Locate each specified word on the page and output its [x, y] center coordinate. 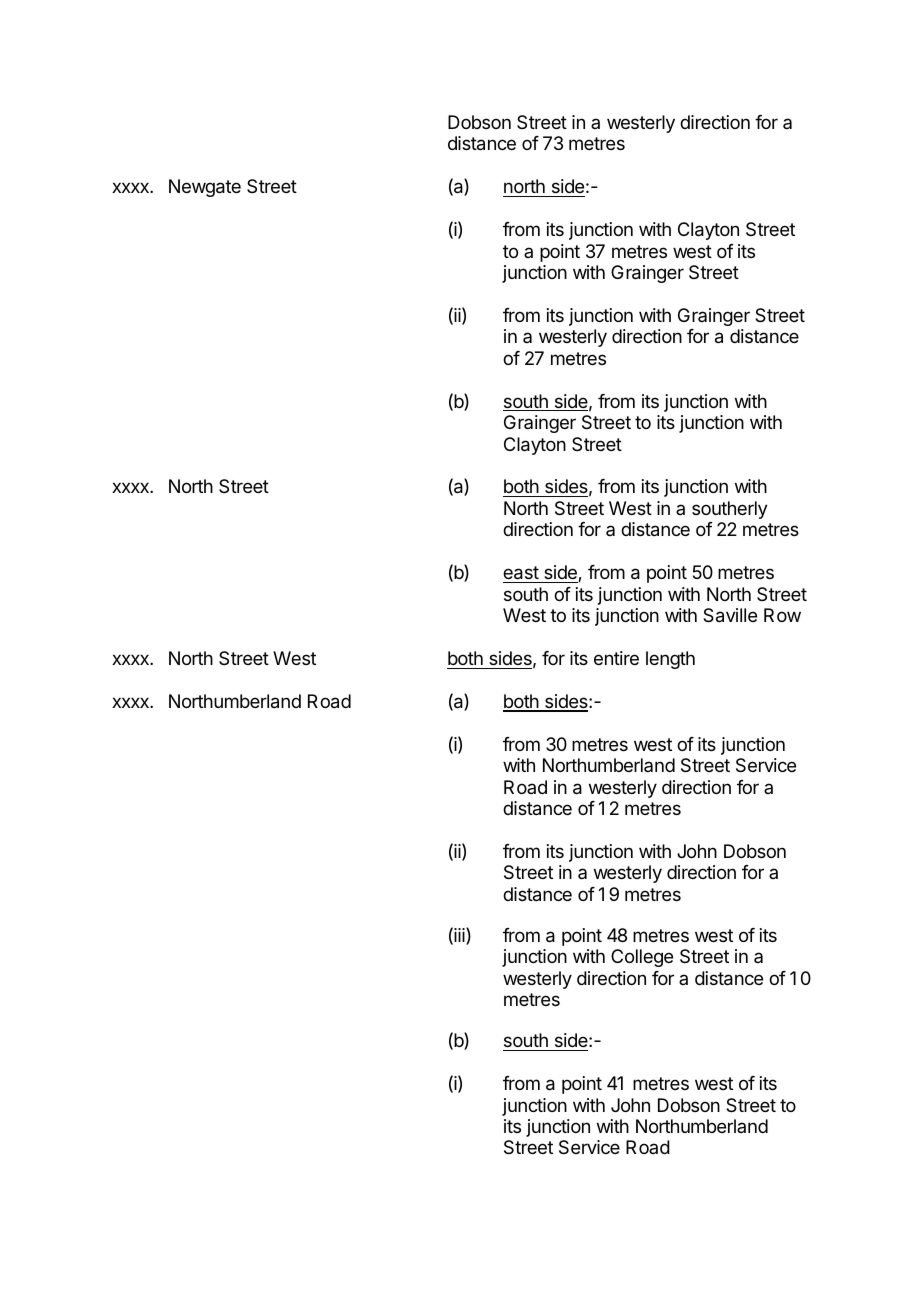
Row [782, 615]
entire [616, 658]
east [521, 573]
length [670, 660]
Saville [730, 615]
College [642, 958]
